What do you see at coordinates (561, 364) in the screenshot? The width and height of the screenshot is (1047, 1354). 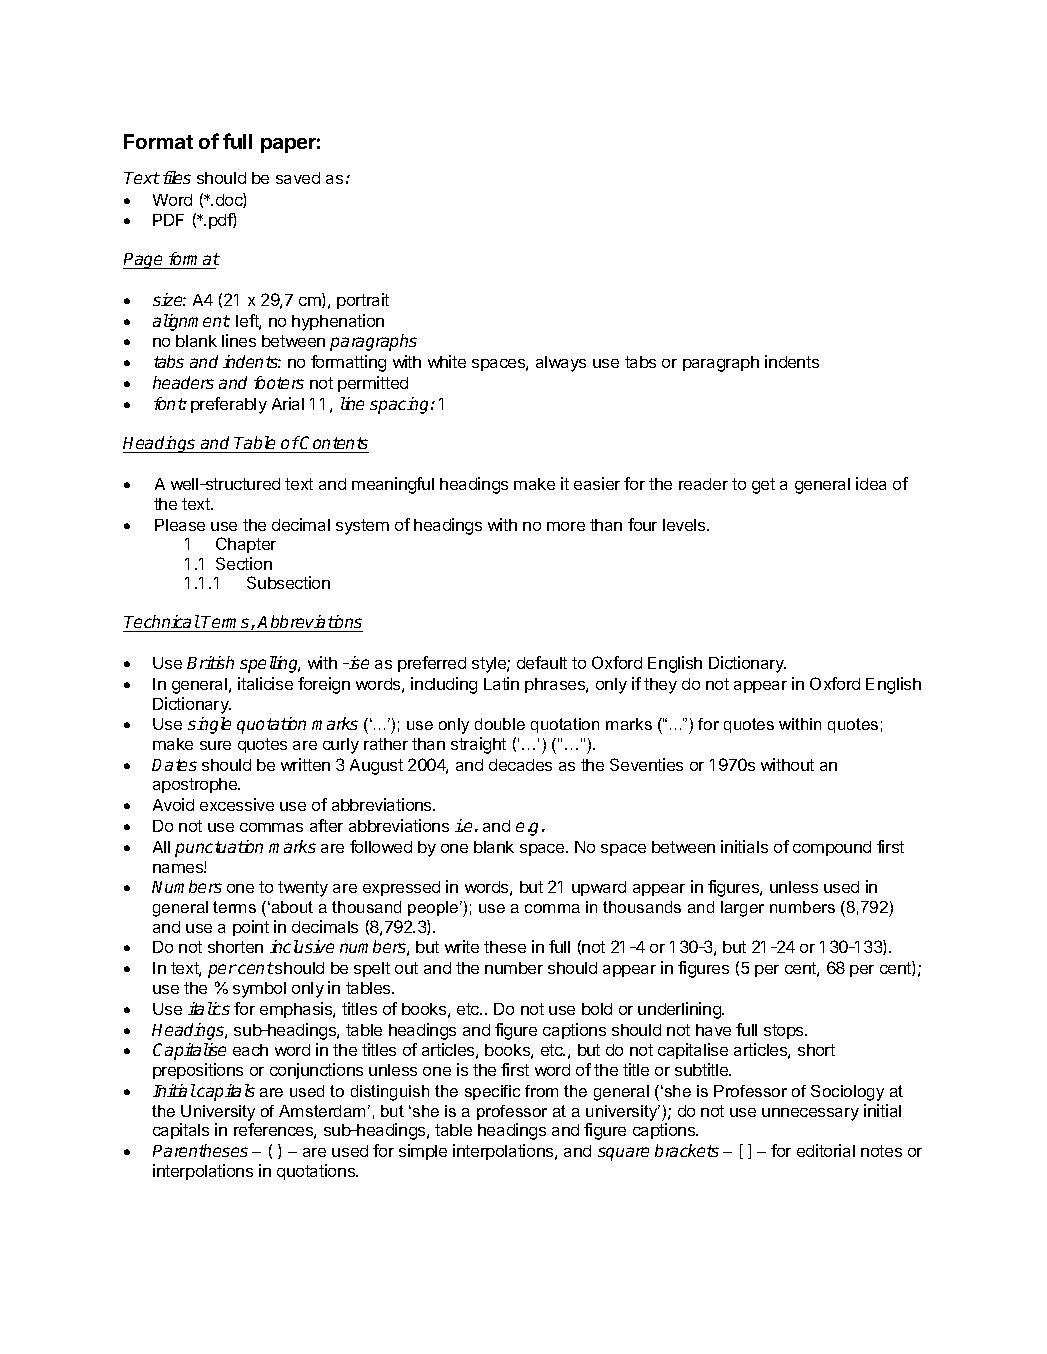 I see `always` at bounding box center [561, 364].
